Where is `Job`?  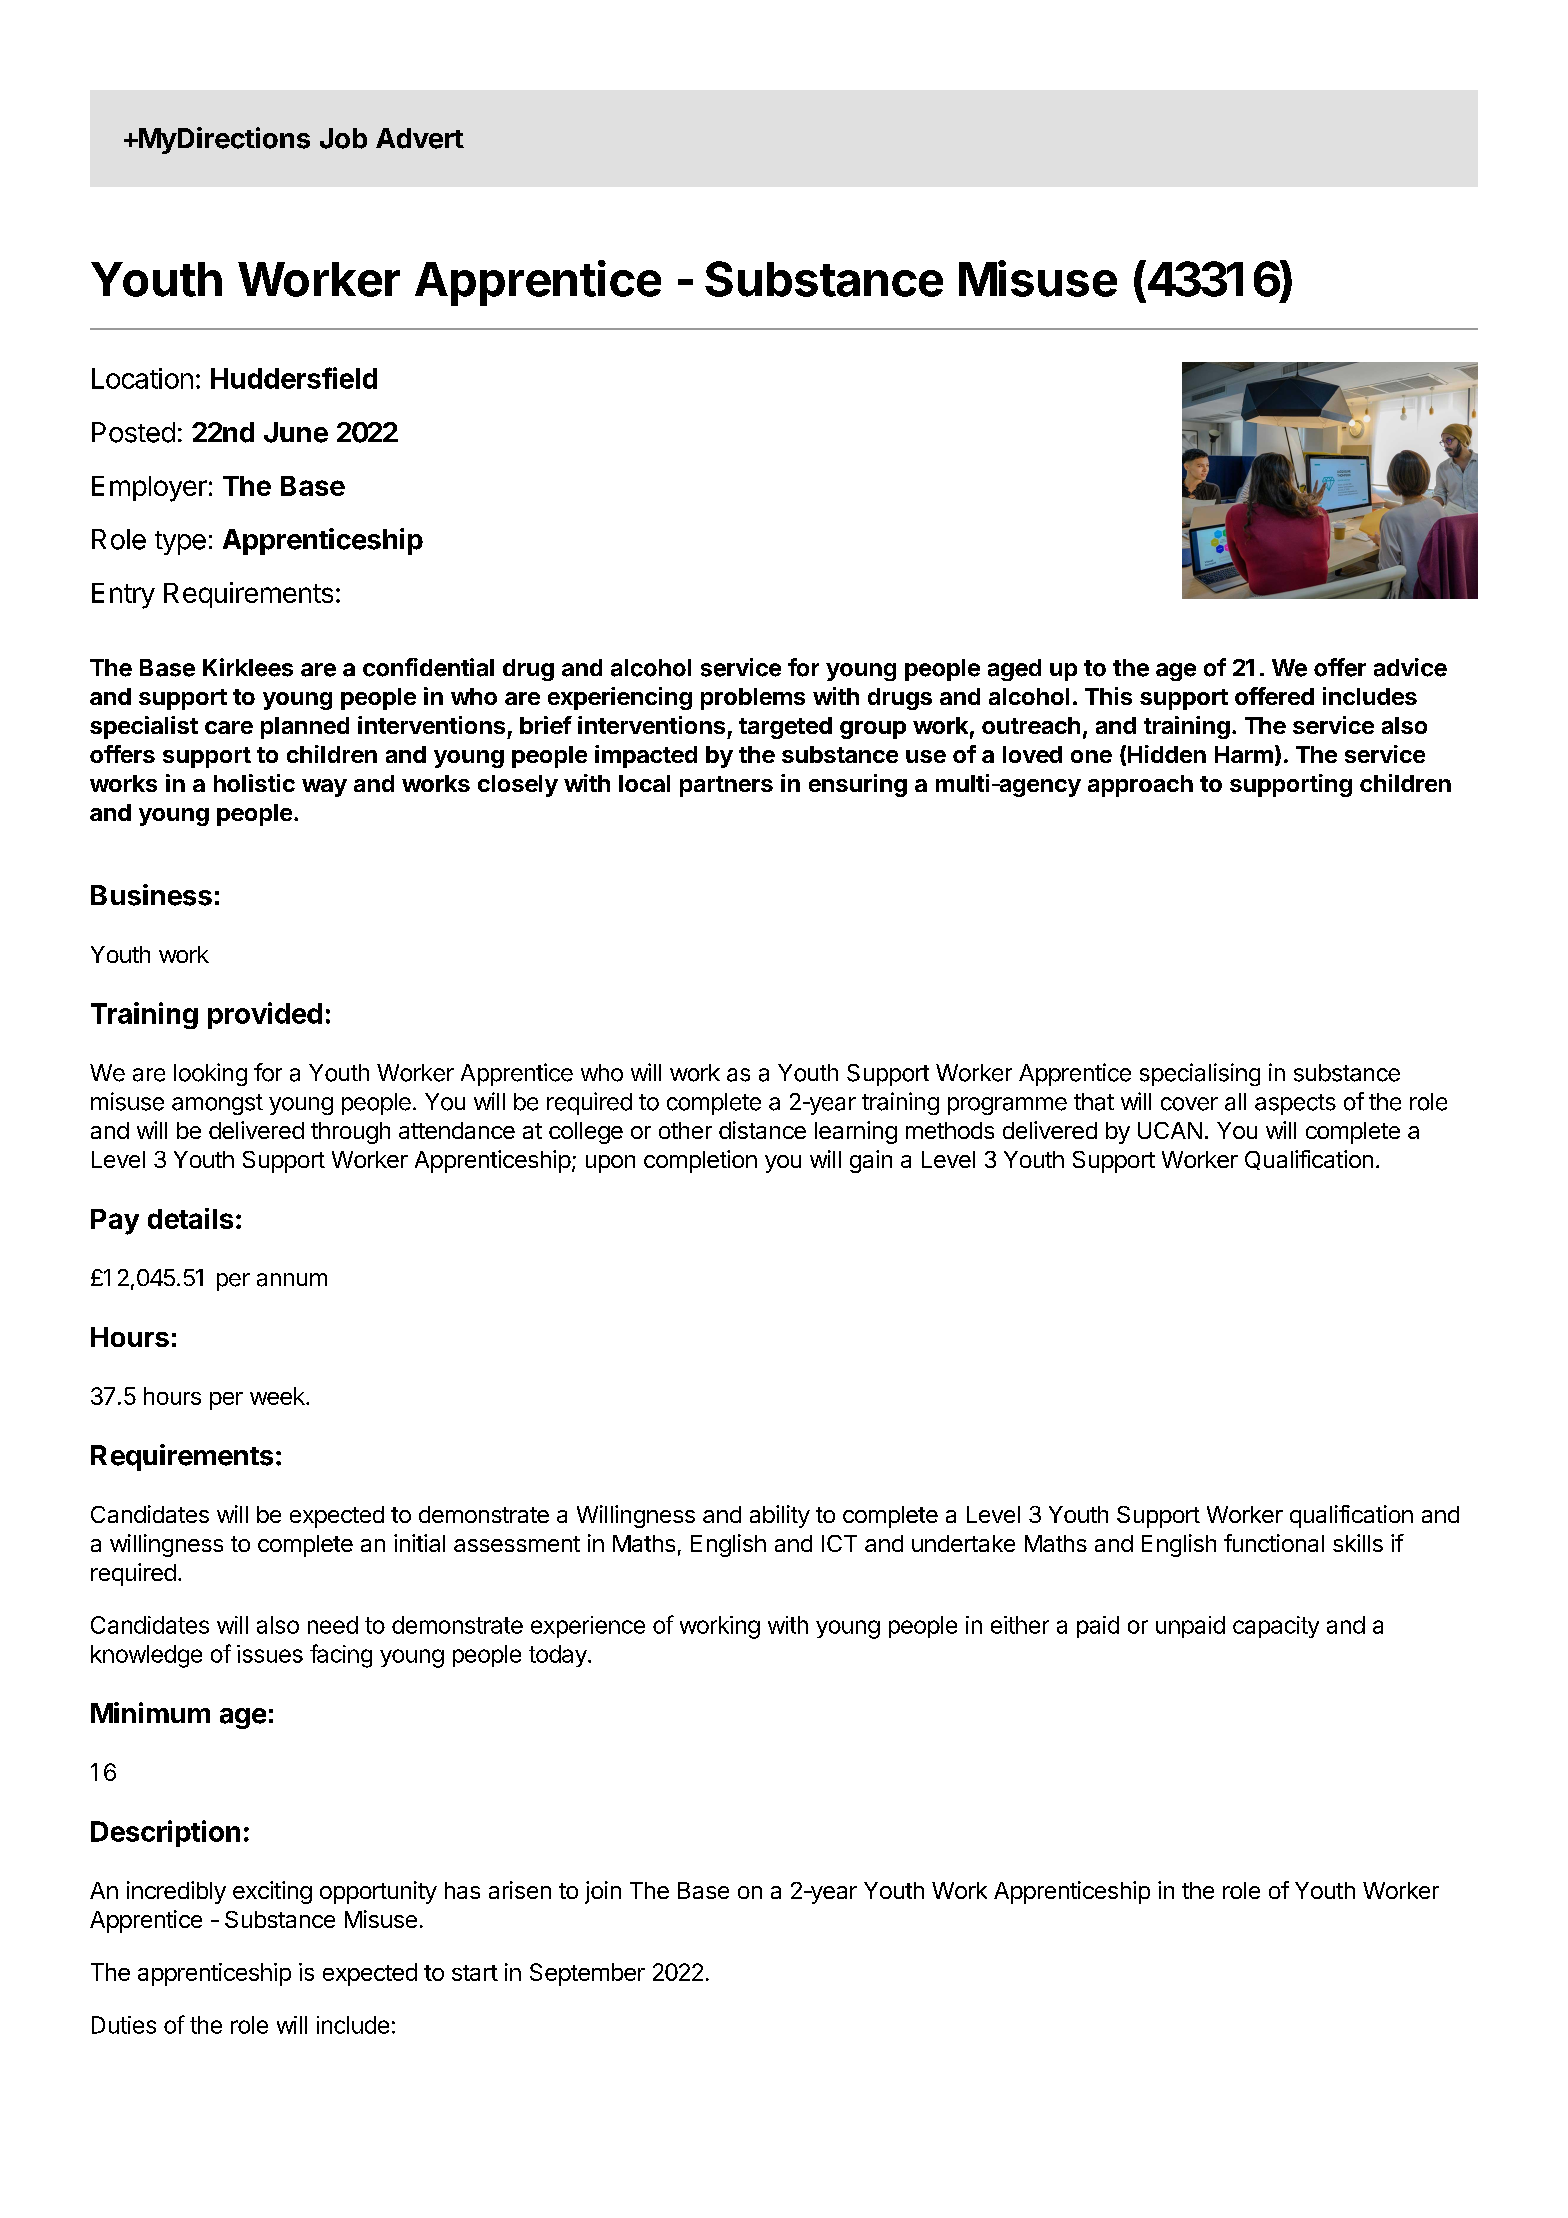
Job is located at coordinates (343, 138).
